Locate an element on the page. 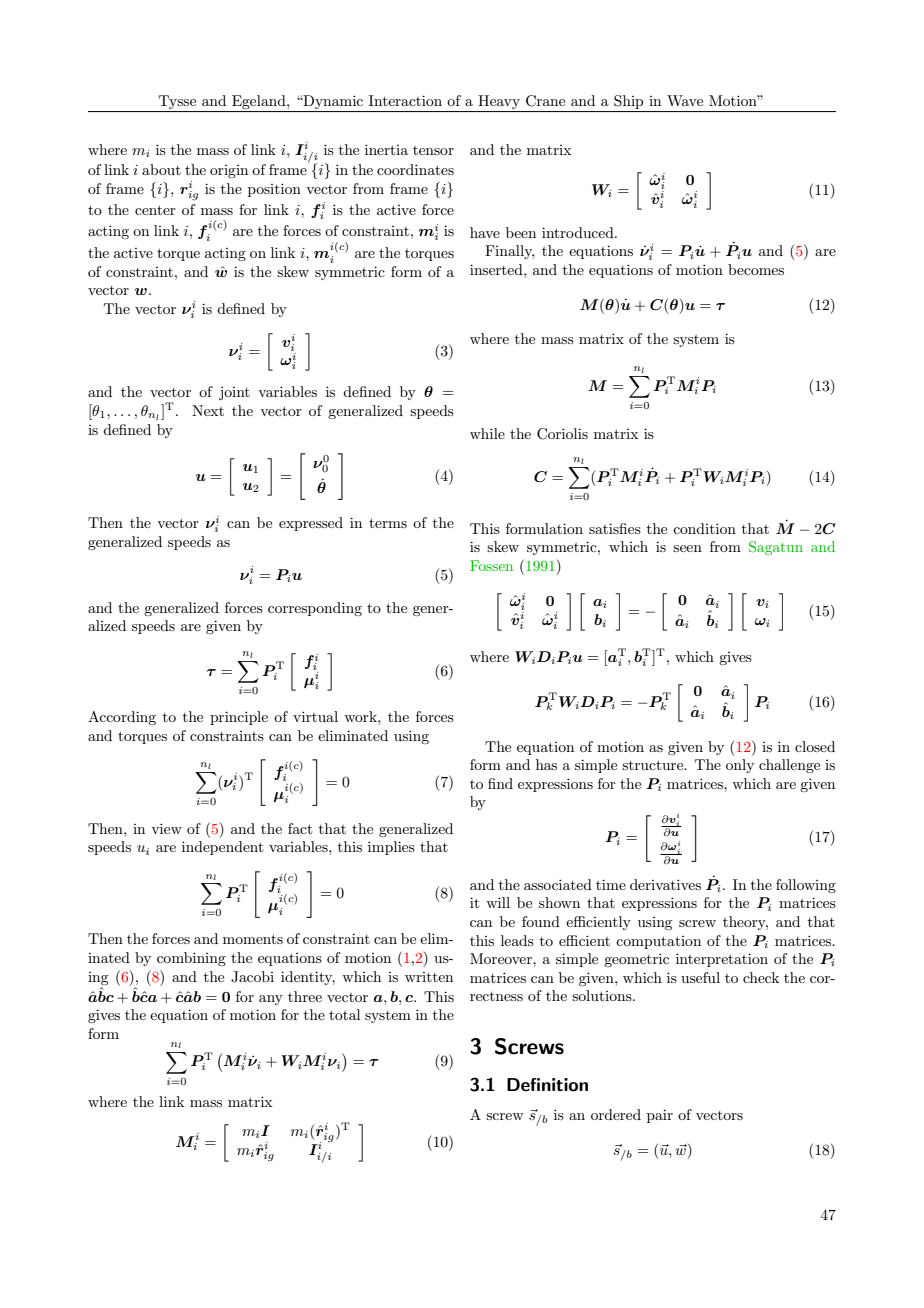  origin is located at coordinates (229, 171).
